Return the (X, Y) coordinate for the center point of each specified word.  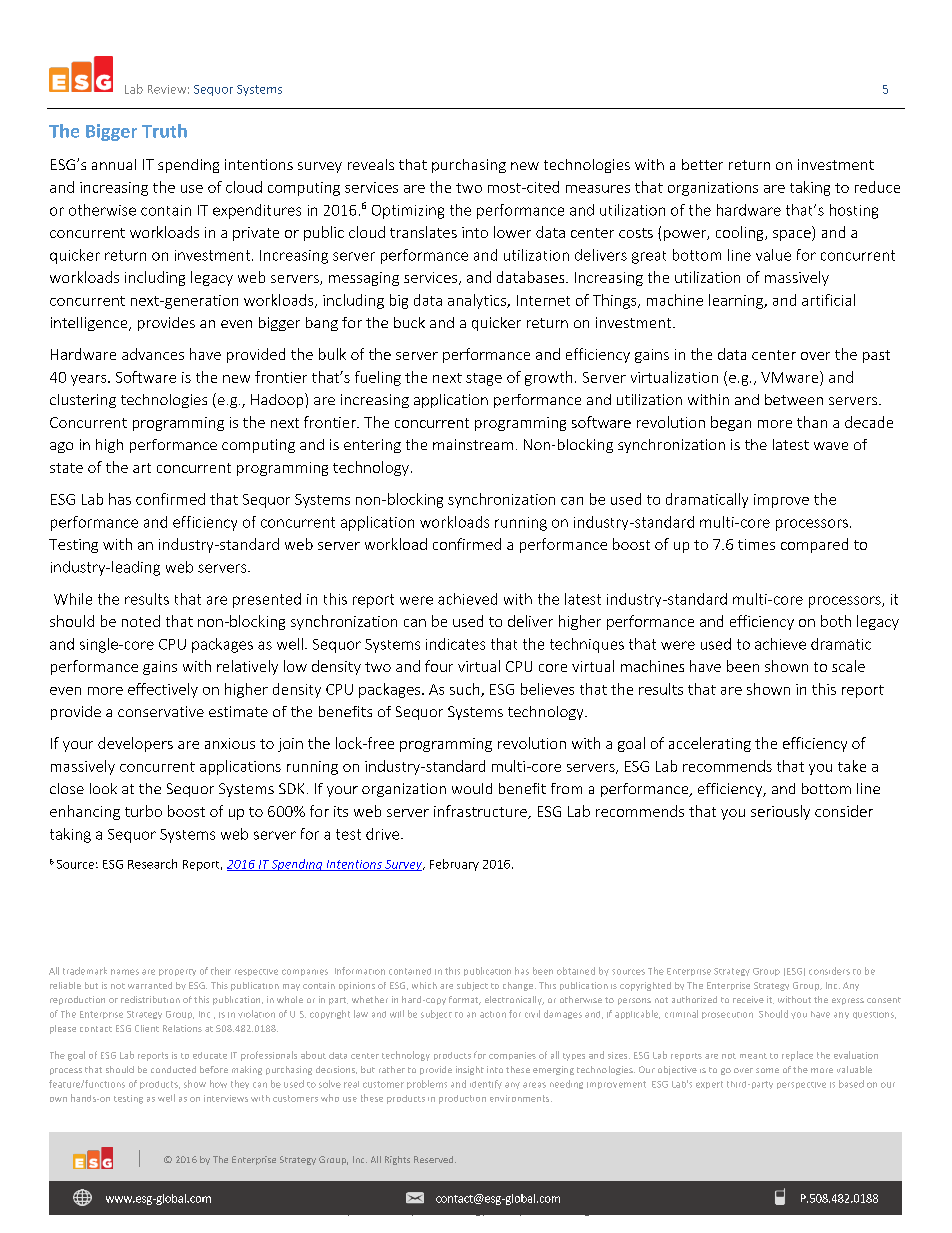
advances (153, 354)
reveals (371, 164)
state (66, 468)
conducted (173, 1069)
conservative (161, 711)
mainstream (473, 444)
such (466, 690)
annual (114, 164)
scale (848, 666)
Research (152, 864)
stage (484, 379)
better (702, 164)
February (454, 865)
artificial (828, 300)
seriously (780, 812)
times (756, 544)
